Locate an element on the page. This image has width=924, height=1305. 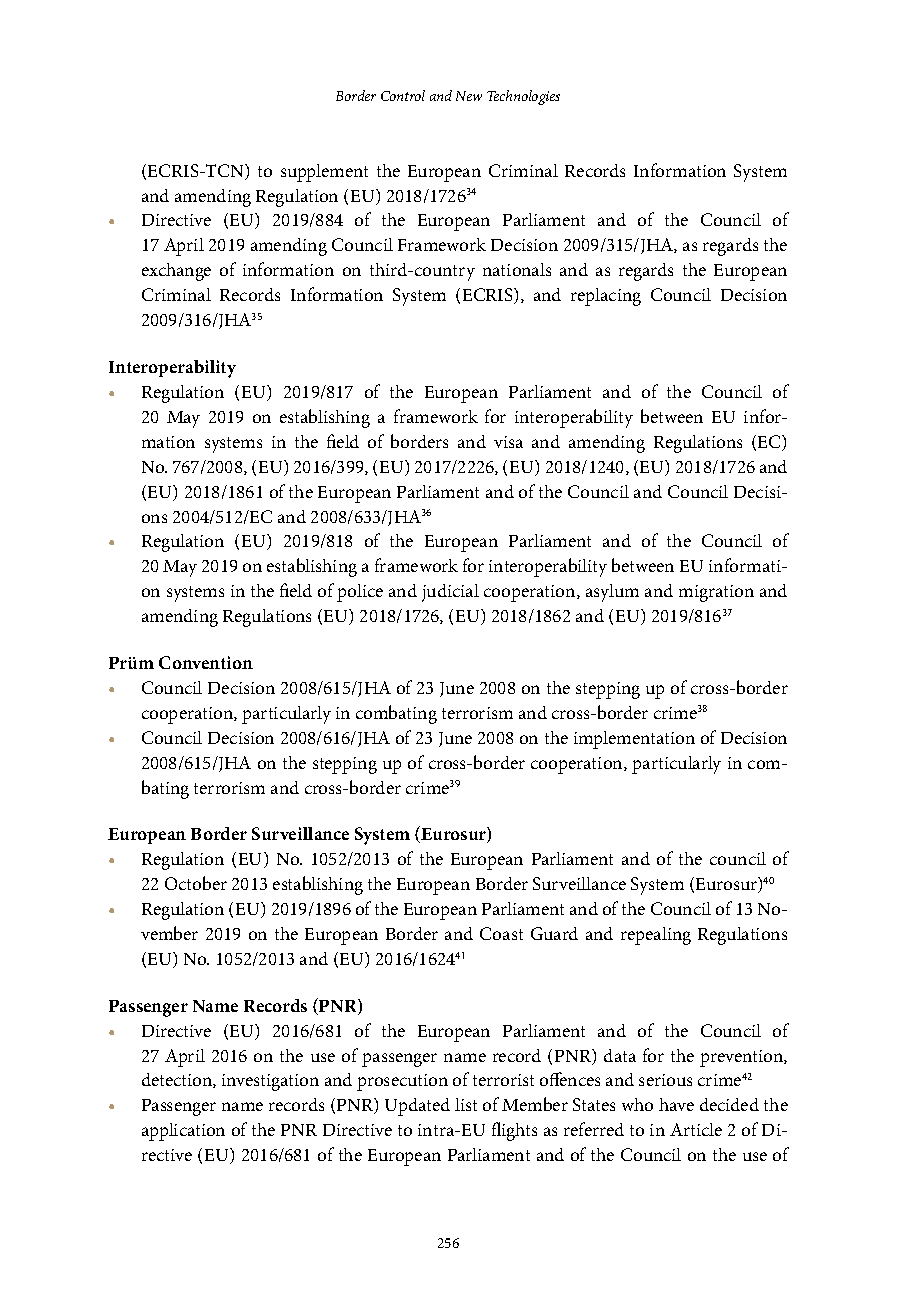
investigation is located at coordinates (270, 1082).
